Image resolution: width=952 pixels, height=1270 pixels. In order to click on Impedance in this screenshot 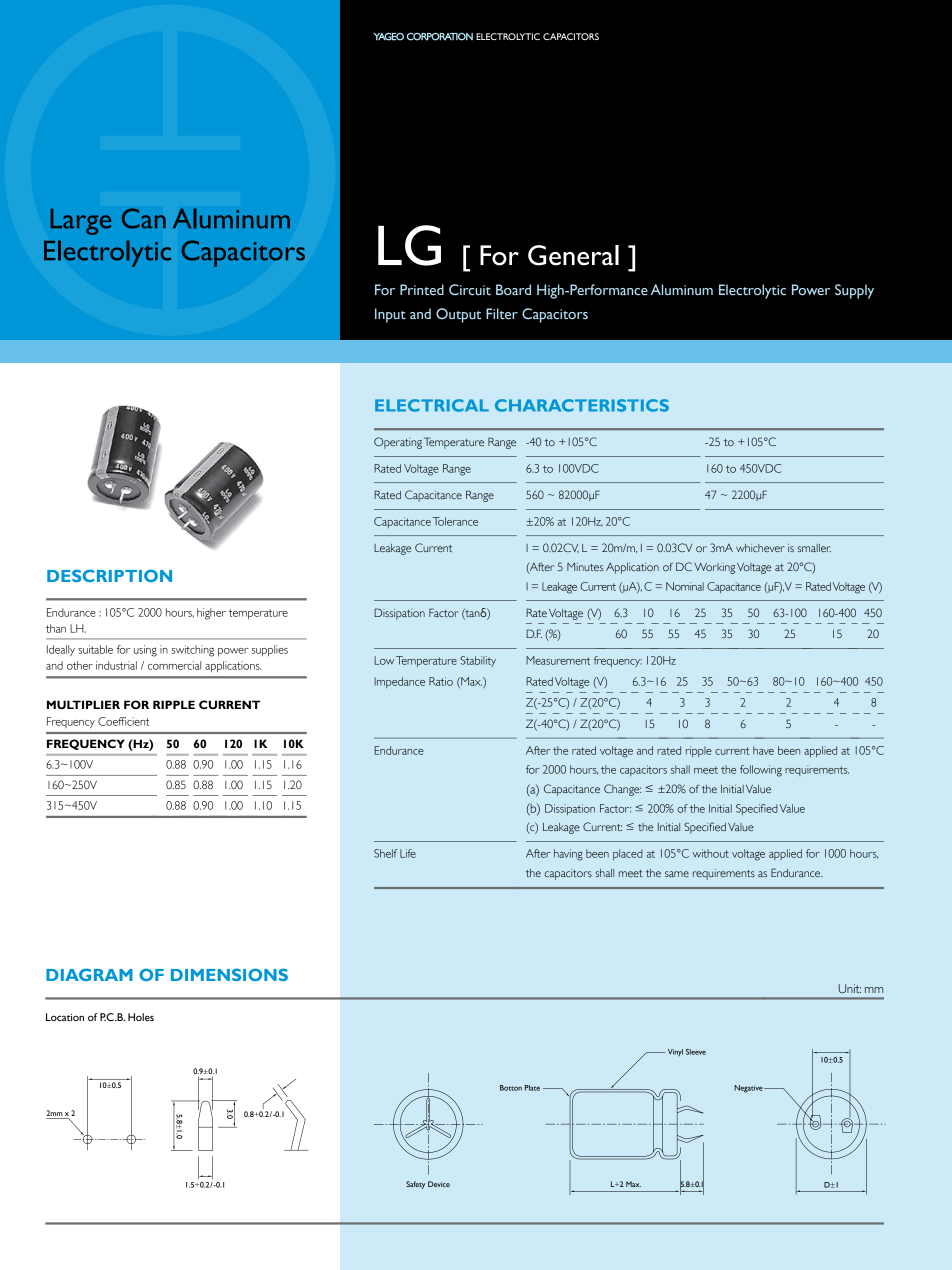, I will do `click(399, 682)`.
